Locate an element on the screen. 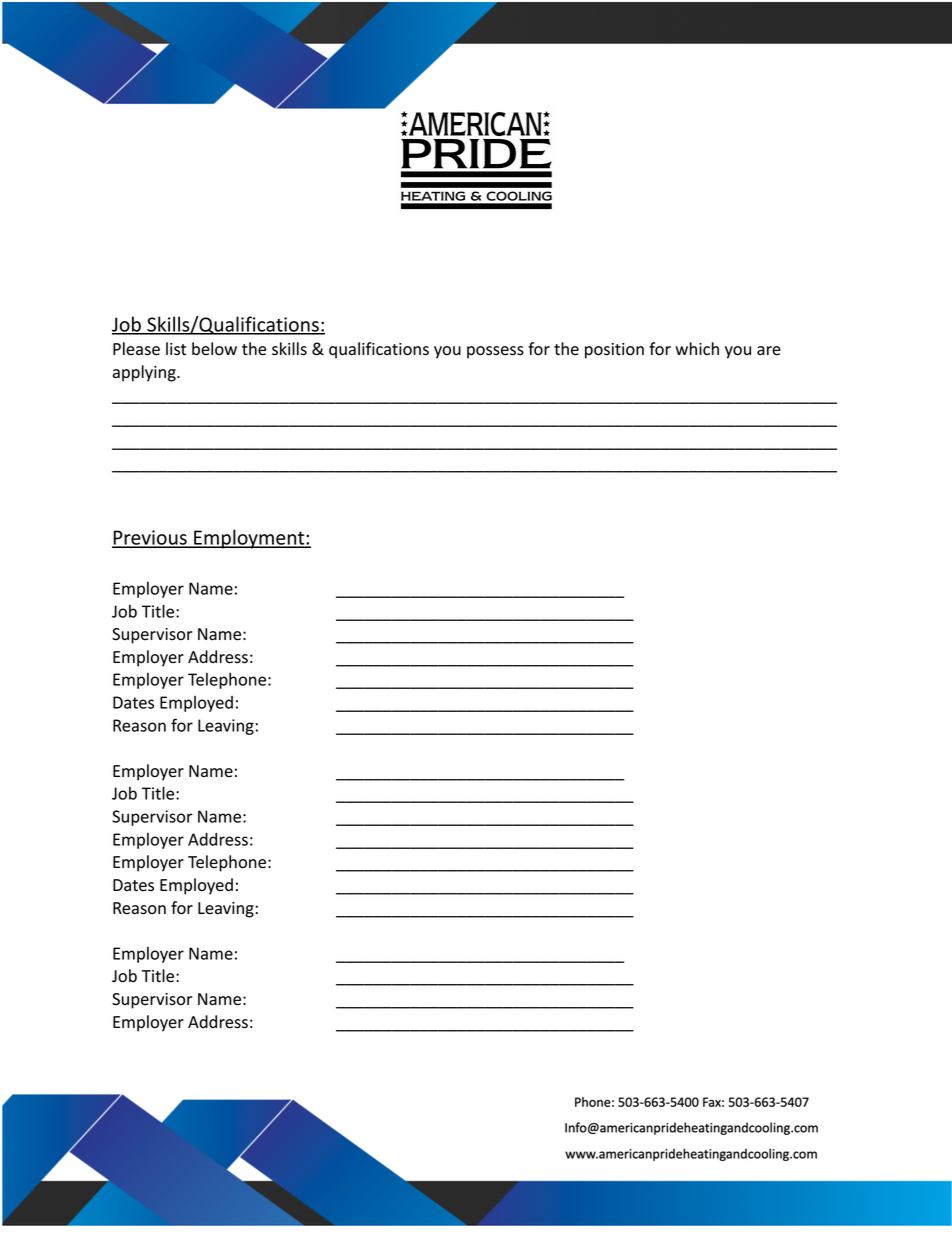 The height and width of the screenshot is (1233, 952). Please is located at coordinates (136, 349).
